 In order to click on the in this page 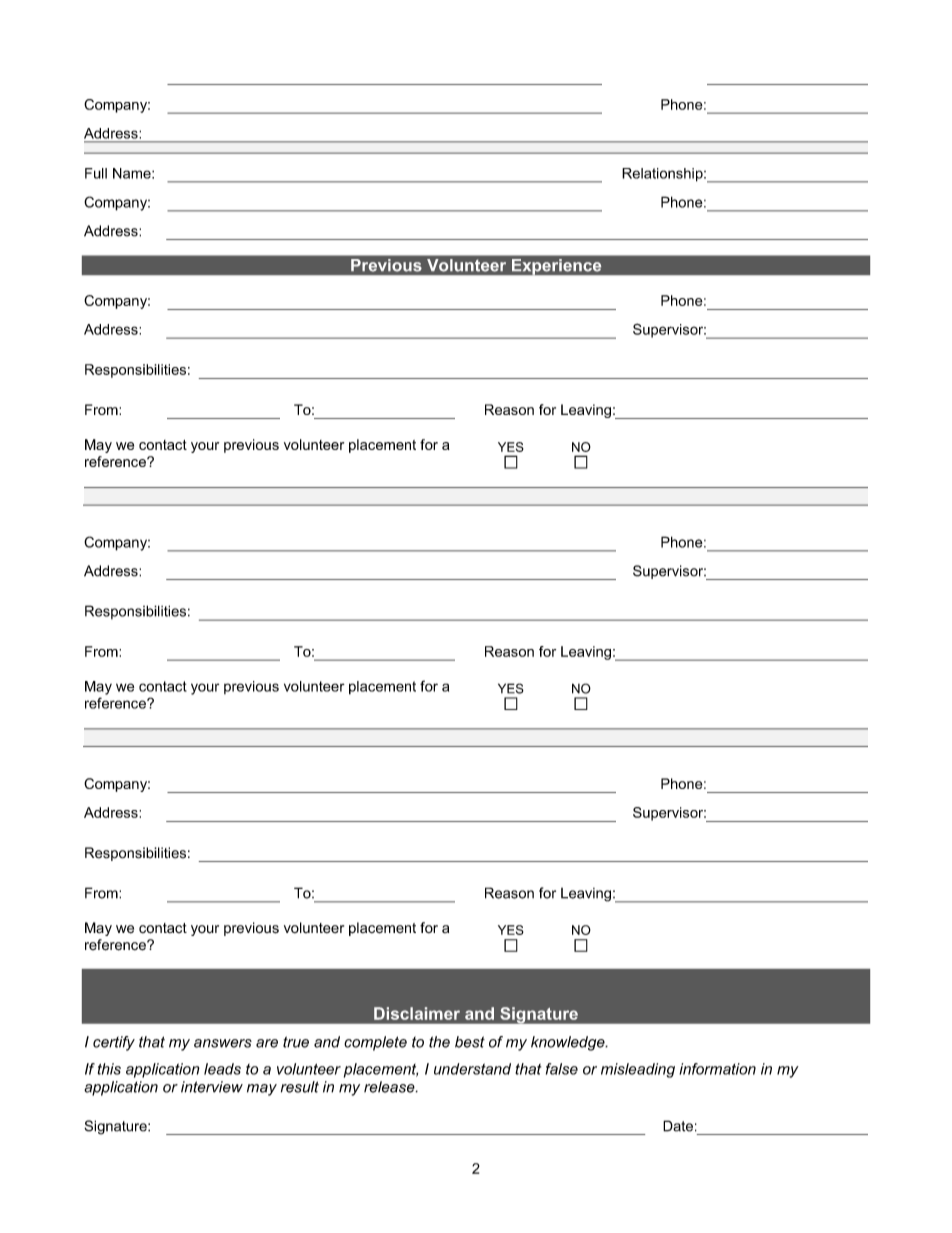, I will do `click(439, 1042)`.
